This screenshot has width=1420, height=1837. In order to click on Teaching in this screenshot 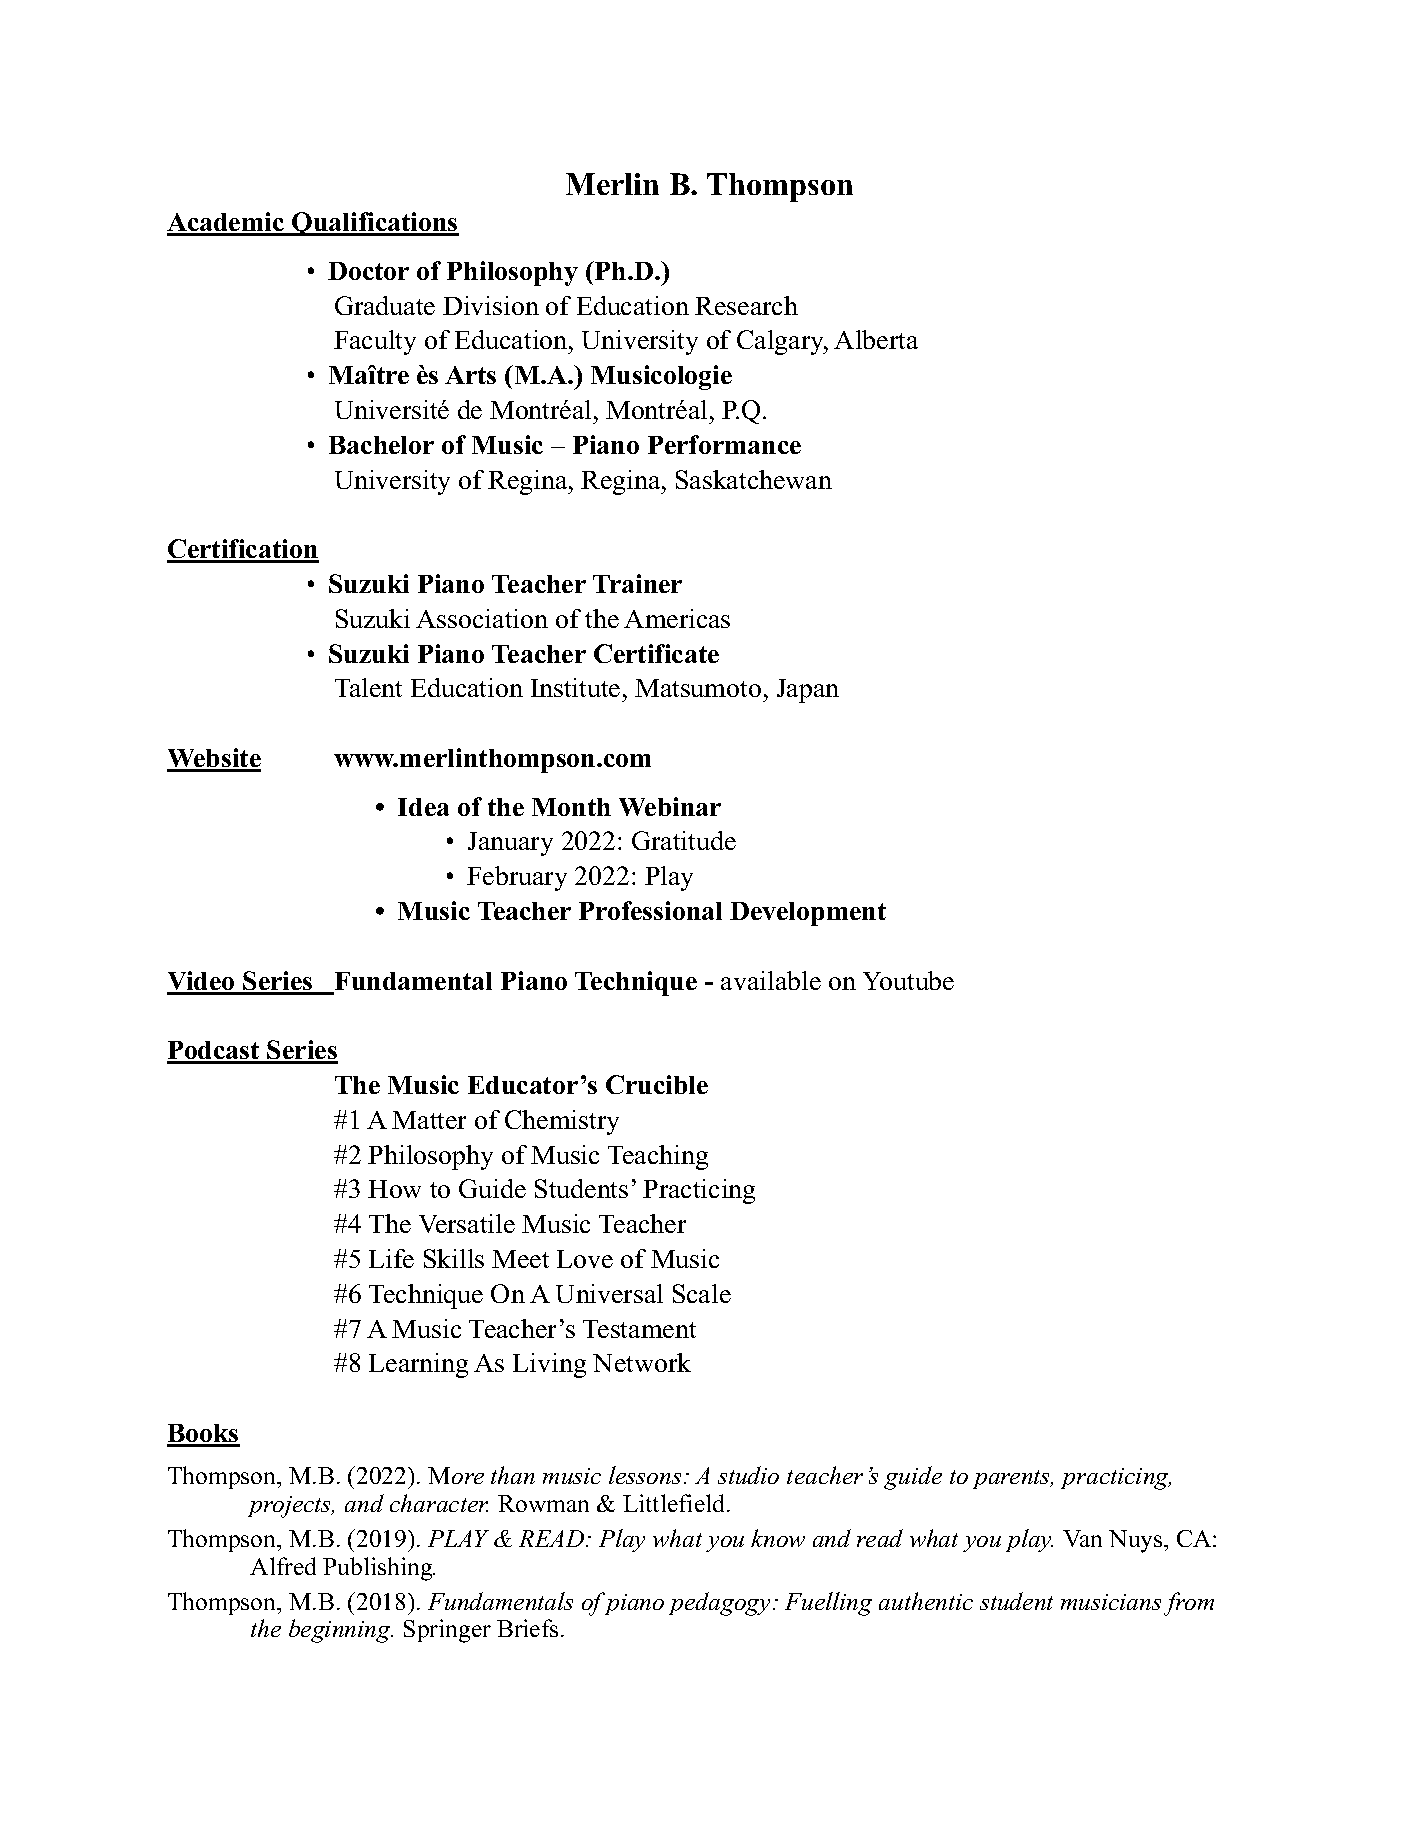, I will do `click(658, 1157)`.
